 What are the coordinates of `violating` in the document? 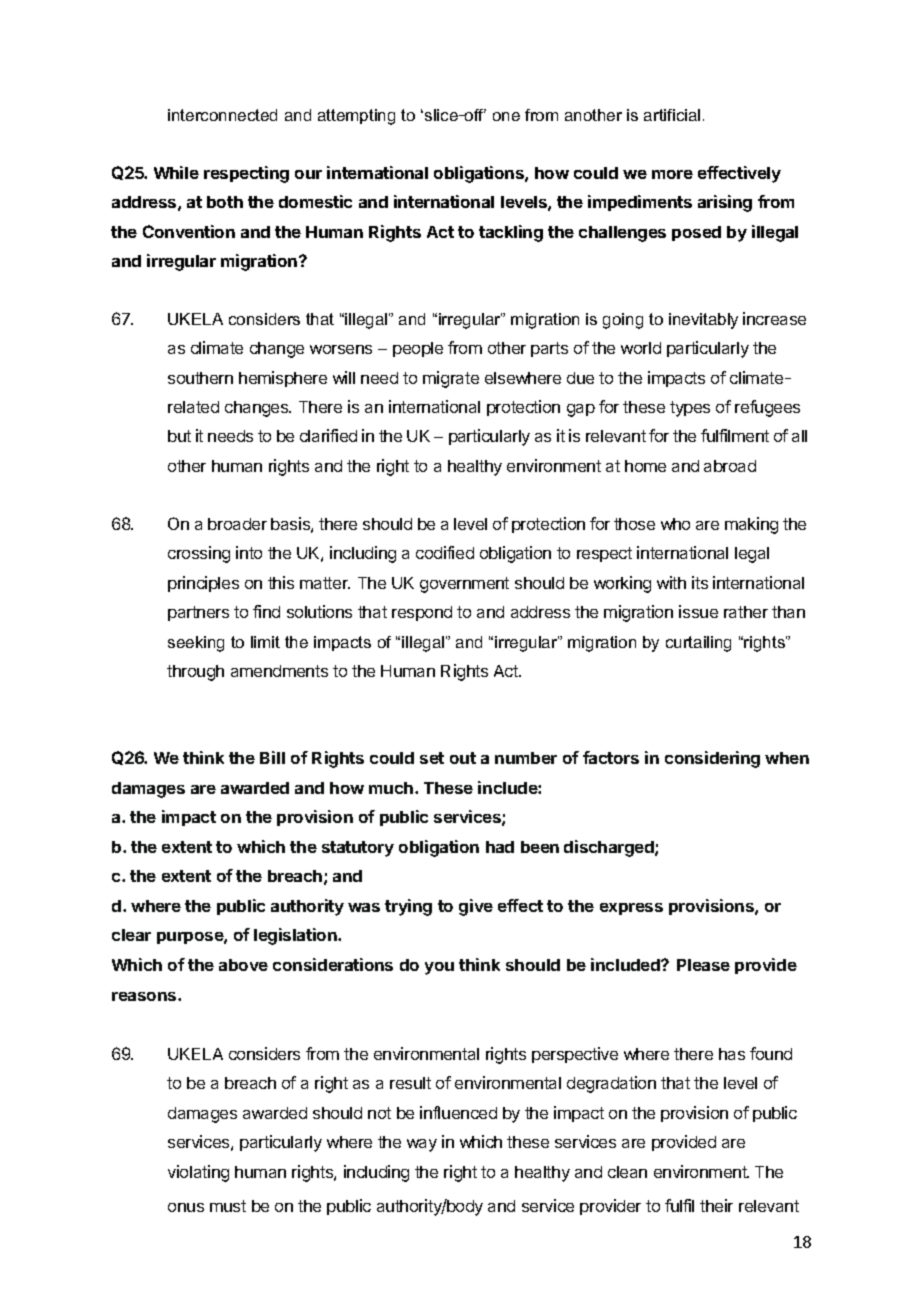 It's located at (198, 1173).
